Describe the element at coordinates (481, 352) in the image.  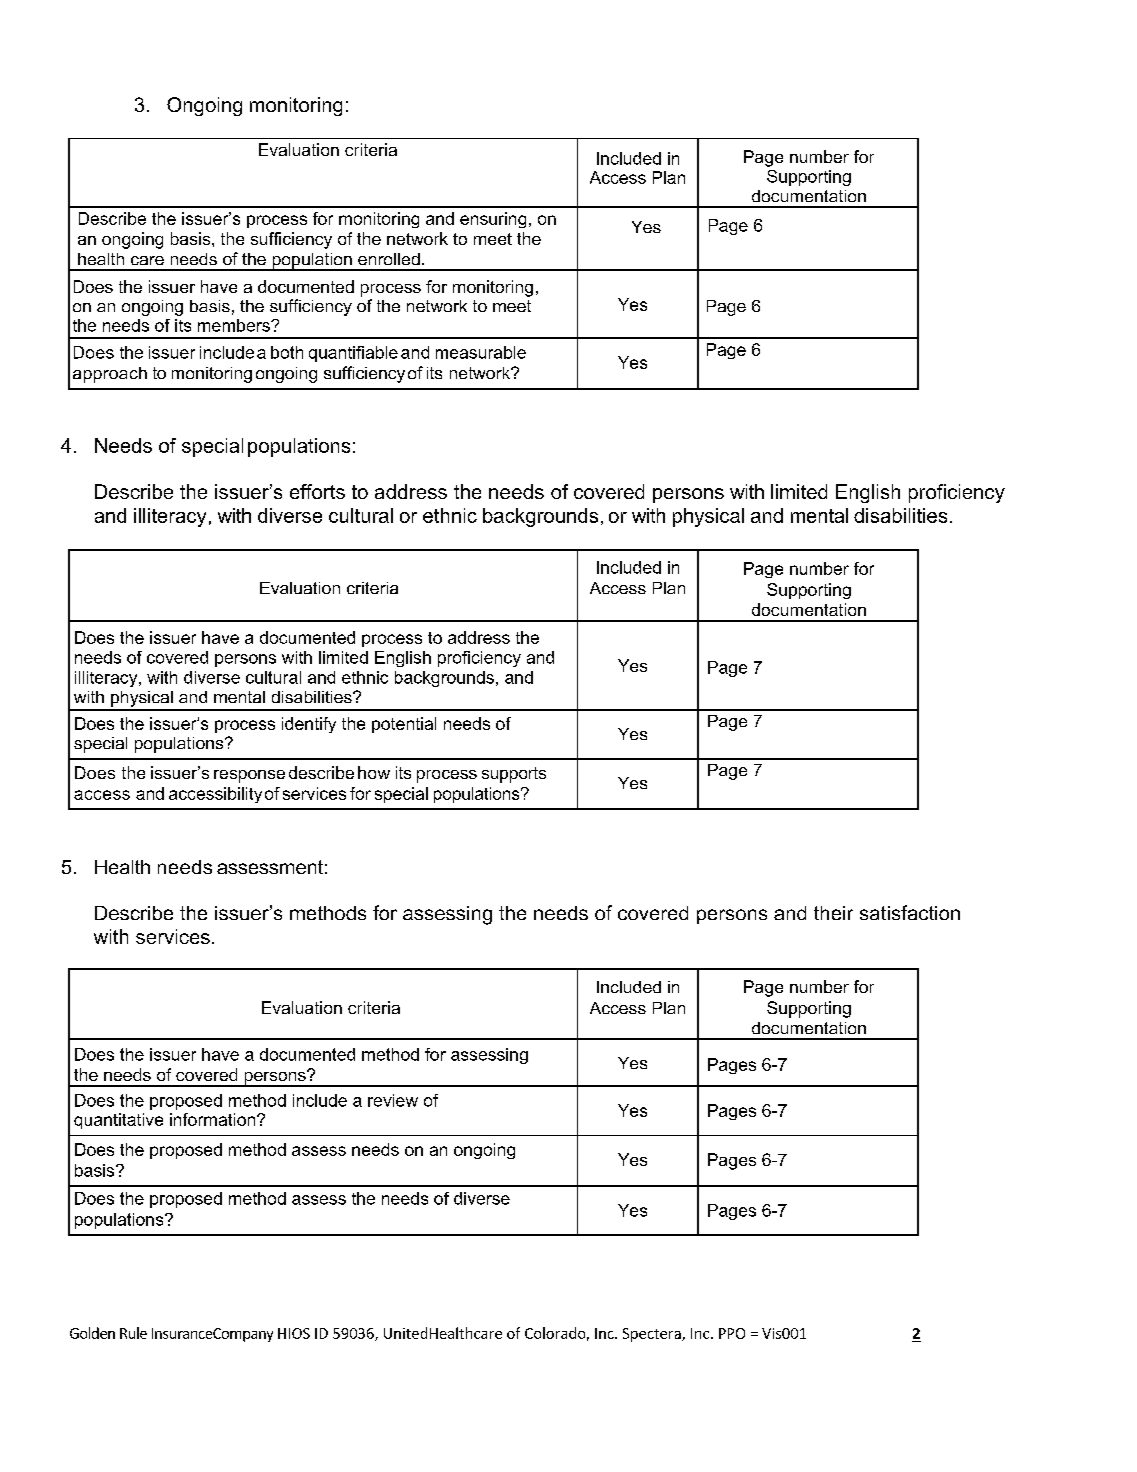
I see `measurable` at that location.
